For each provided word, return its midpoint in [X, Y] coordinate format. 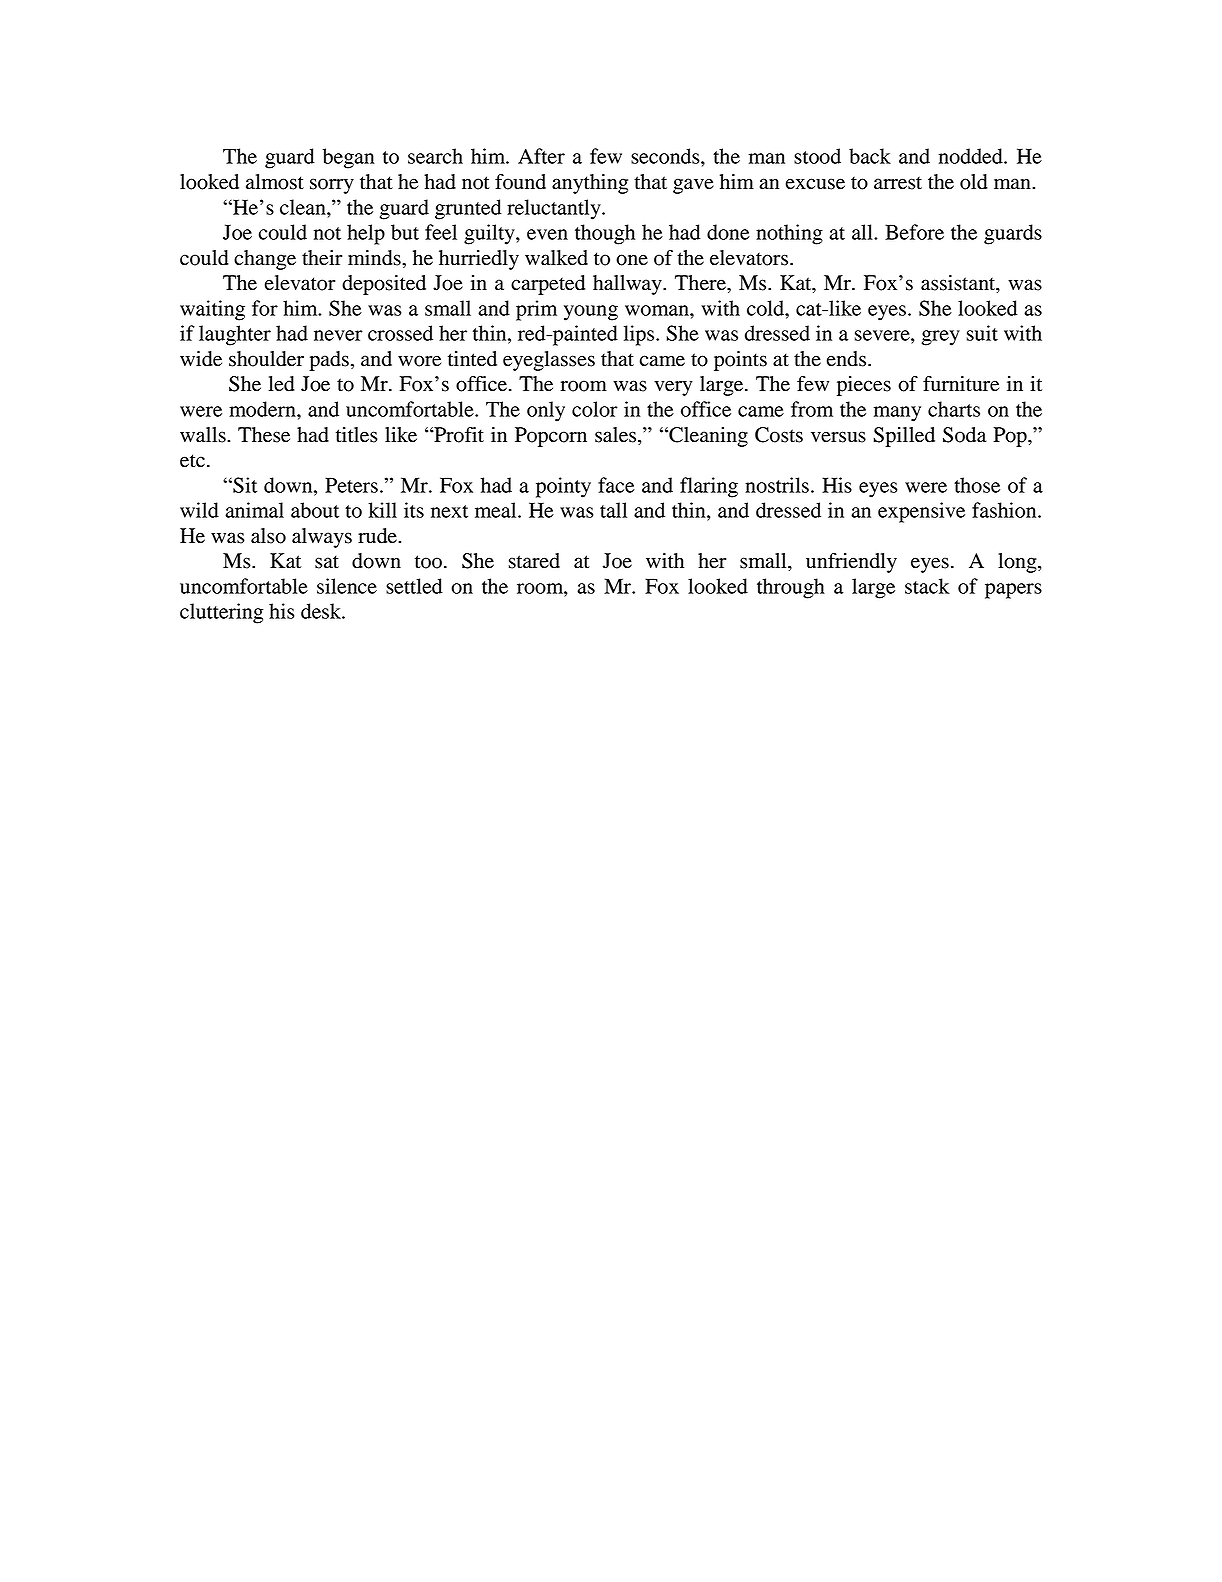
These [264, 435]
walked [556, 258]
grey [941, 338]
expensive [921, 512]
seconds [666, 156]
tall [613, 510]
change [265, 260]
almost [275, 182]
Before [914, 232]
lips [640, 335]
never [338, 335]
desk [322, 611]
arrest [898, 183]
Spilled [904, 437]
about [315, 510]
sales [617, 435]
